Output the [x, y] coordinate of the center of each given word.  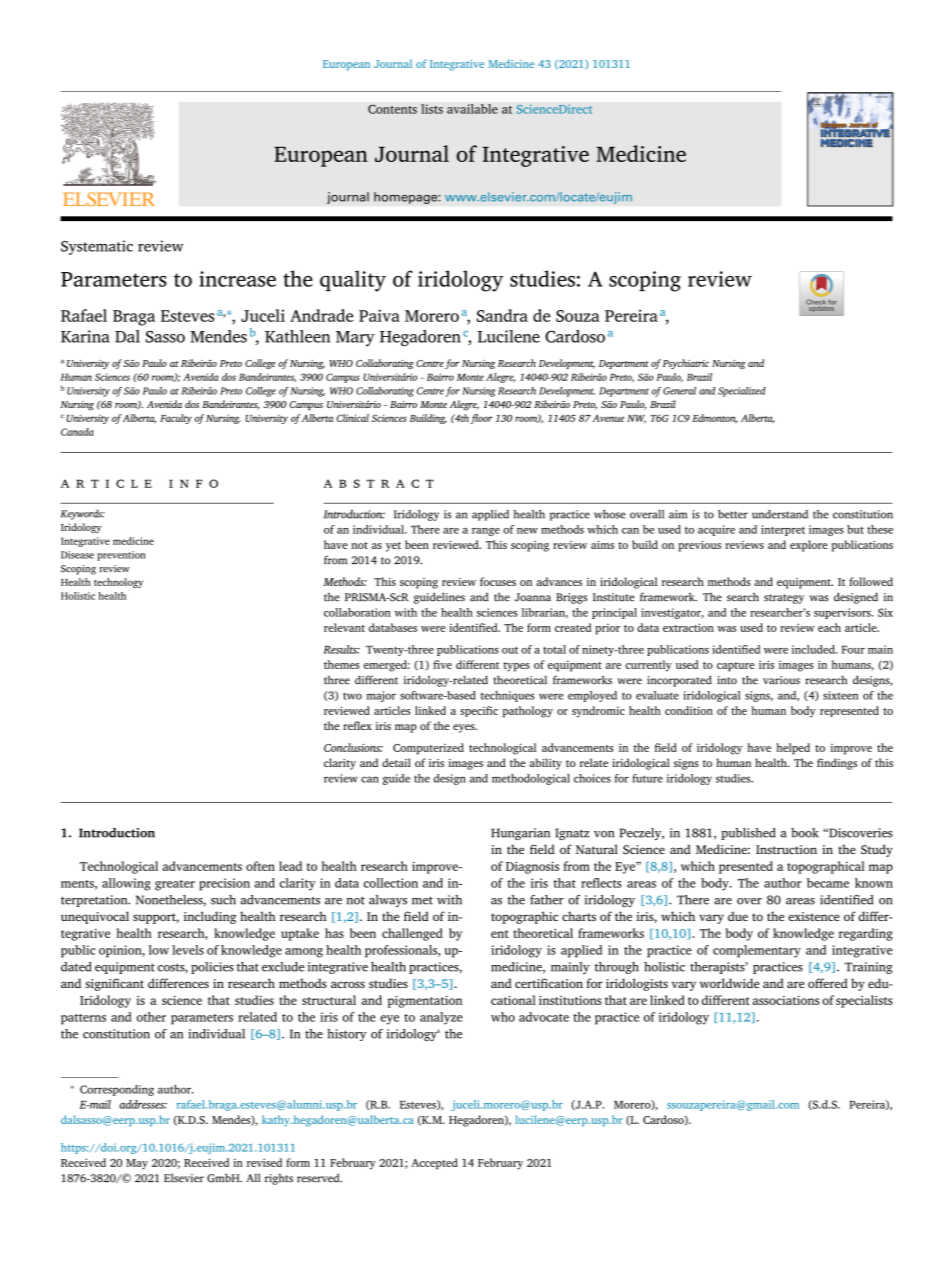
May [137, 1164]
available [472, 109]
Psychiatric [686, 364]
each [829, 627]
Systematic [97, 247]
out [510, 650]
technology [118, 583]
